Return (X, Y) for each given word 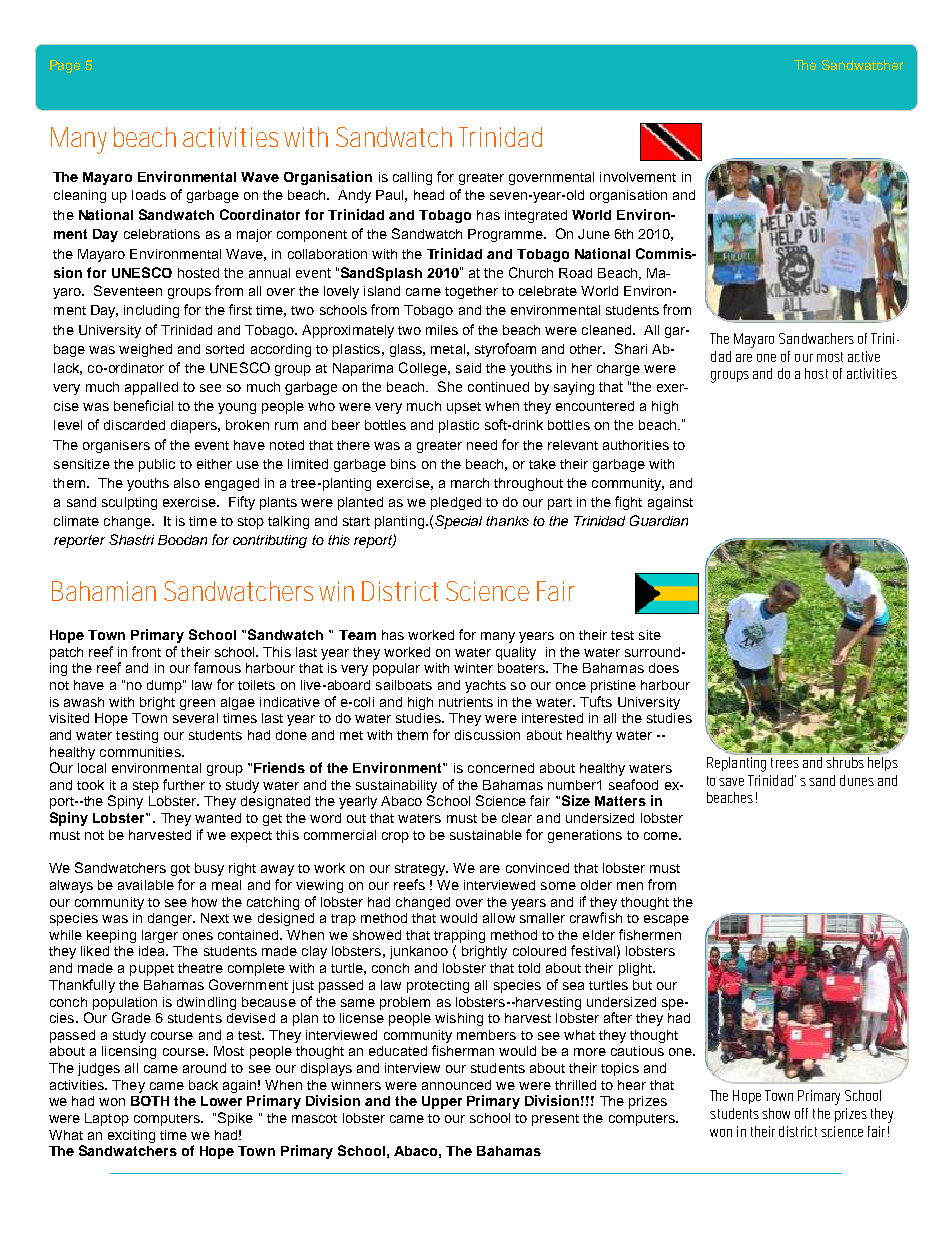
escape (666, 920)
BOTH (150, 1101)
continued (498, 387)
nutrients (466, 702)
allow (499, 918)
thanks (507, 521)
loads (149, 195)
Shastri (131, 539)
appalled (151, 388)
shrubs (845, 762)
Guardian (659, 520)
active (864, 356)
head (429, 195)
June (594, 234)
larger (160, 936)
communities (141, 752)
